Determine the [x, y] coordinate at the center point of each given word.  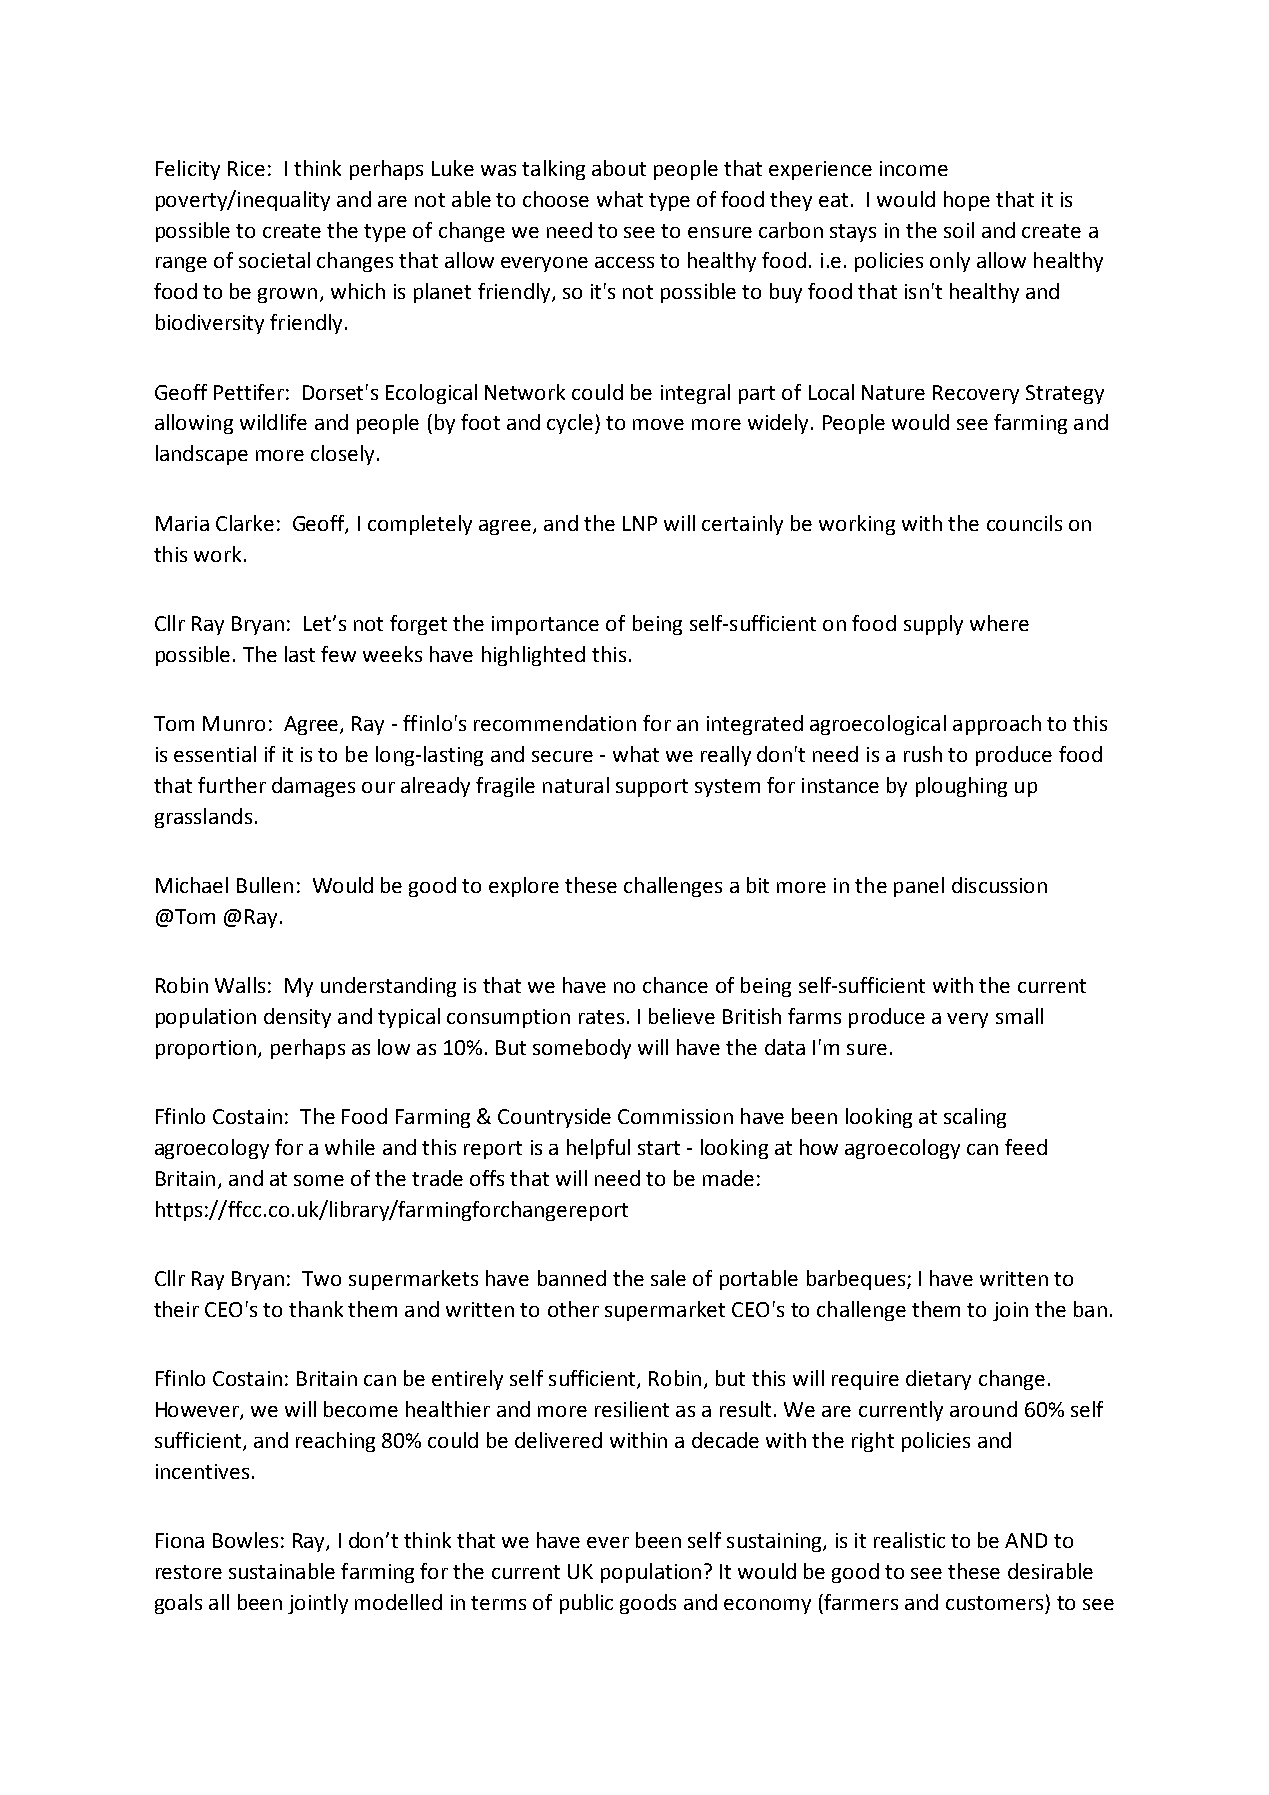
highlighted [533, 656]
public [586, 1604]
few [338, 654]
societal [274, 260]
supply [933, 625]
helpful [598, 1149]
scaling [975, 1118]
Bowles [245, 1540]
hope [967, 201]
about [619, 168]
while [350, 1147]
